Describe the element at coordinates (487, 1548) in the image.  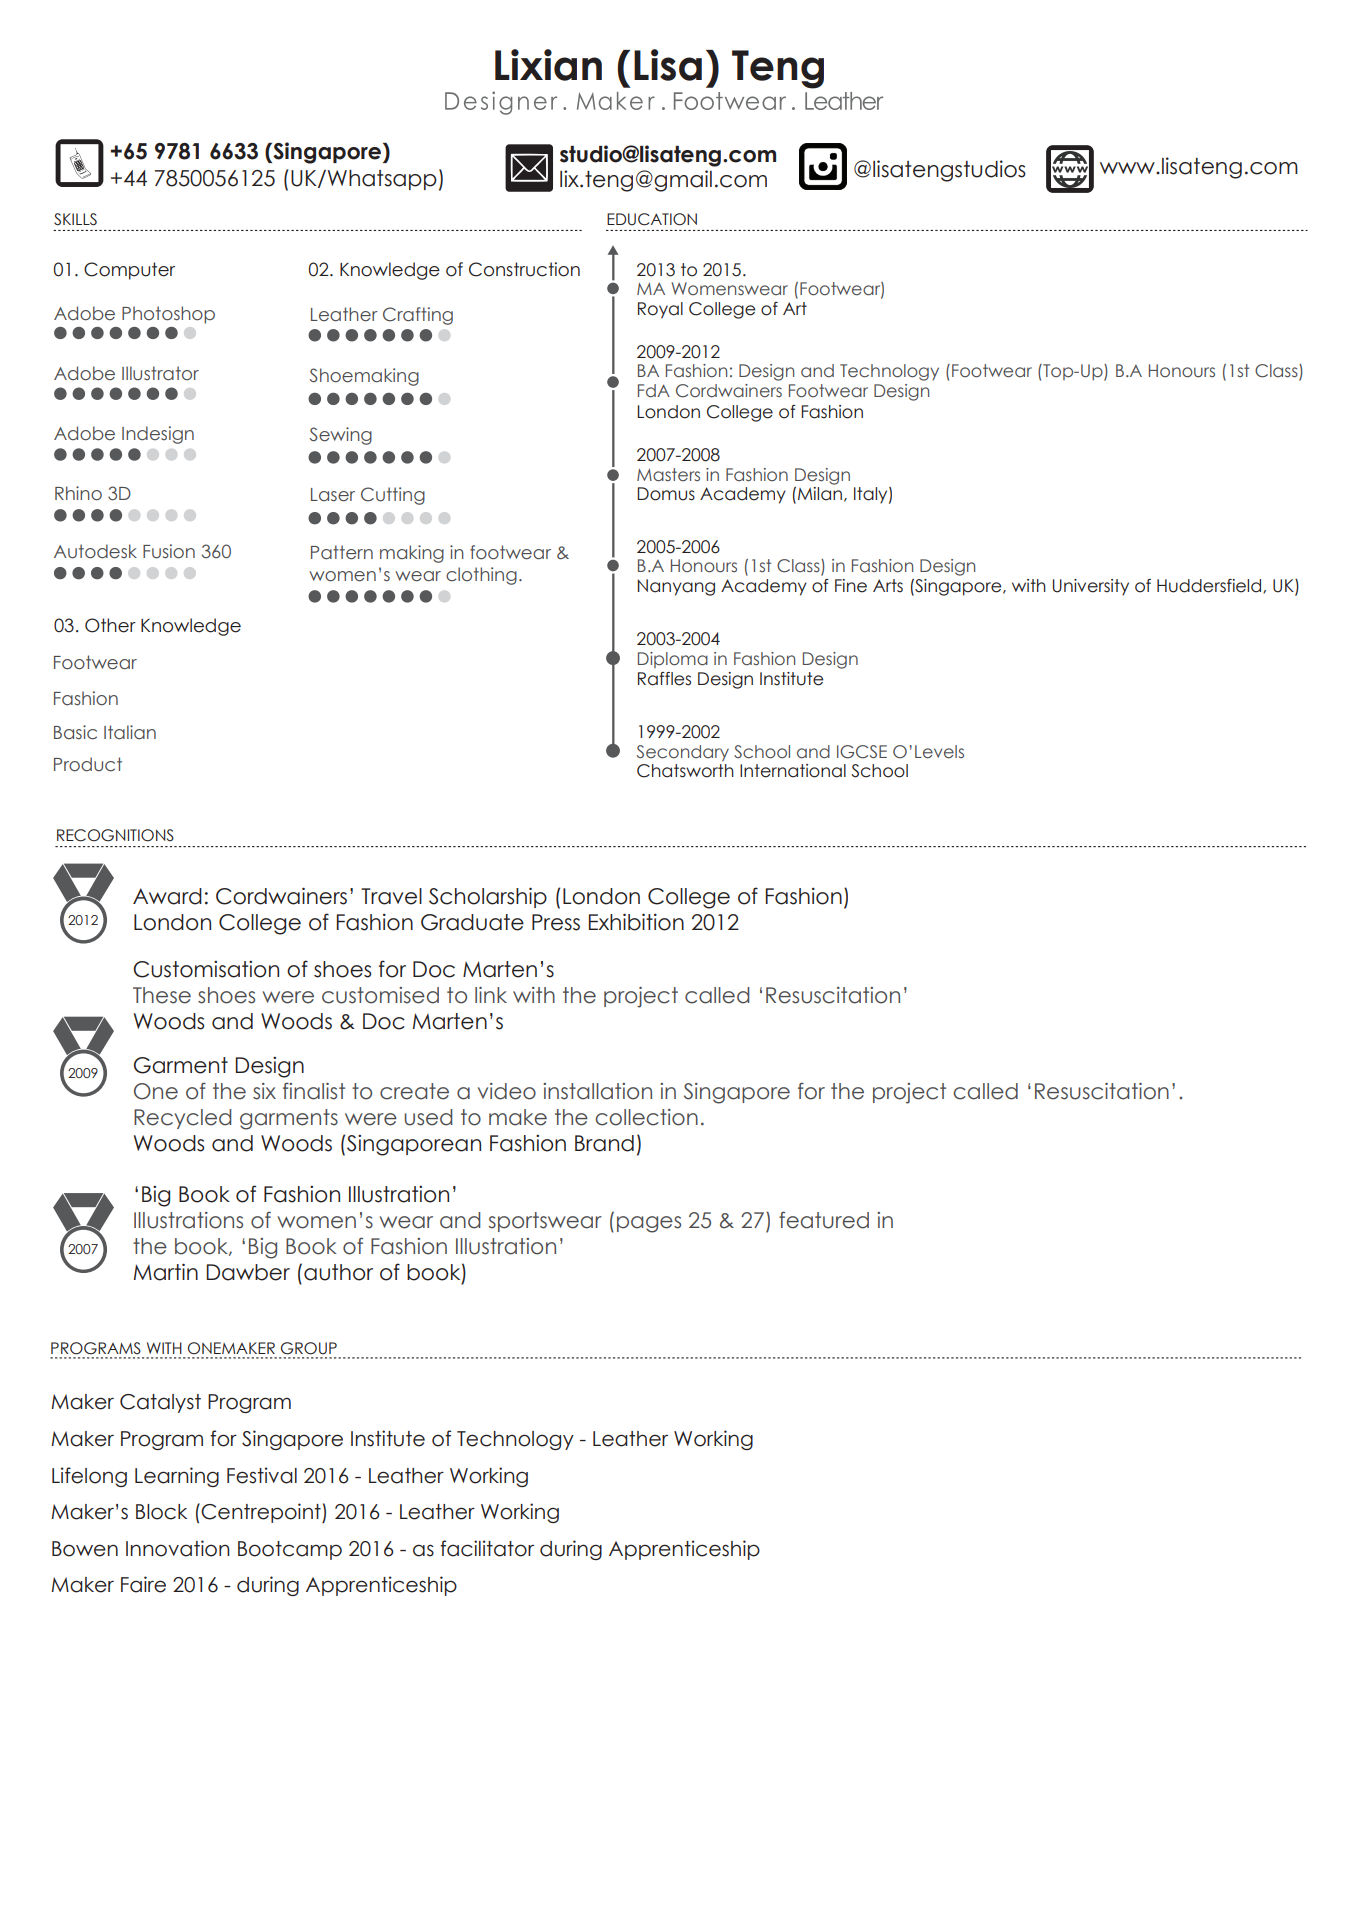
I see `facilitator` at that location.
